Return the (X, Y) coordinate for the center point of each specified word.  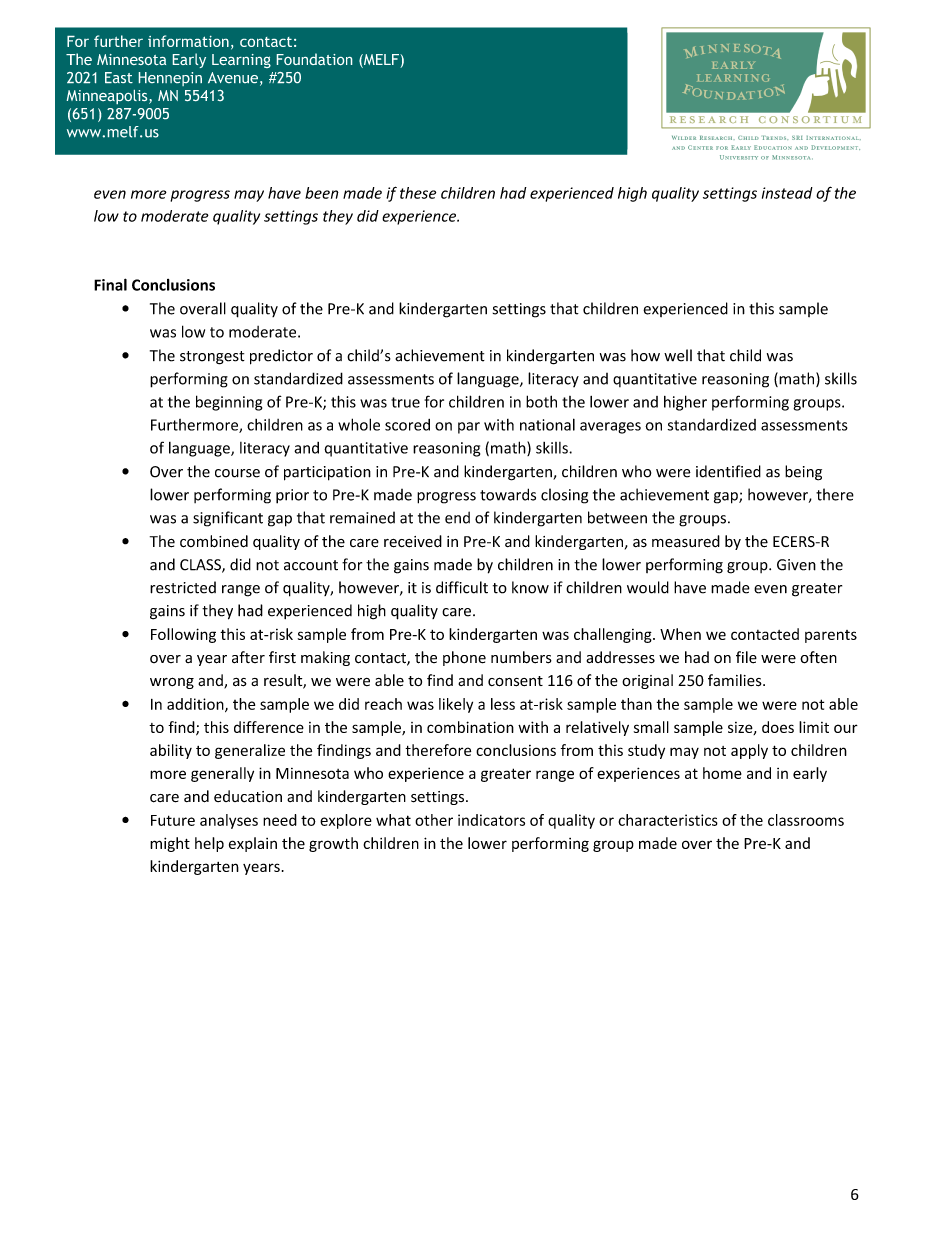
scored (407, 425)
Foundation (314, 59)
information (188, 41)
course (237, 473)
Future (173, 820)
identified (728, 471)
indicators (491, 820)
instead (787, 193)
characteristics (668, 820)
